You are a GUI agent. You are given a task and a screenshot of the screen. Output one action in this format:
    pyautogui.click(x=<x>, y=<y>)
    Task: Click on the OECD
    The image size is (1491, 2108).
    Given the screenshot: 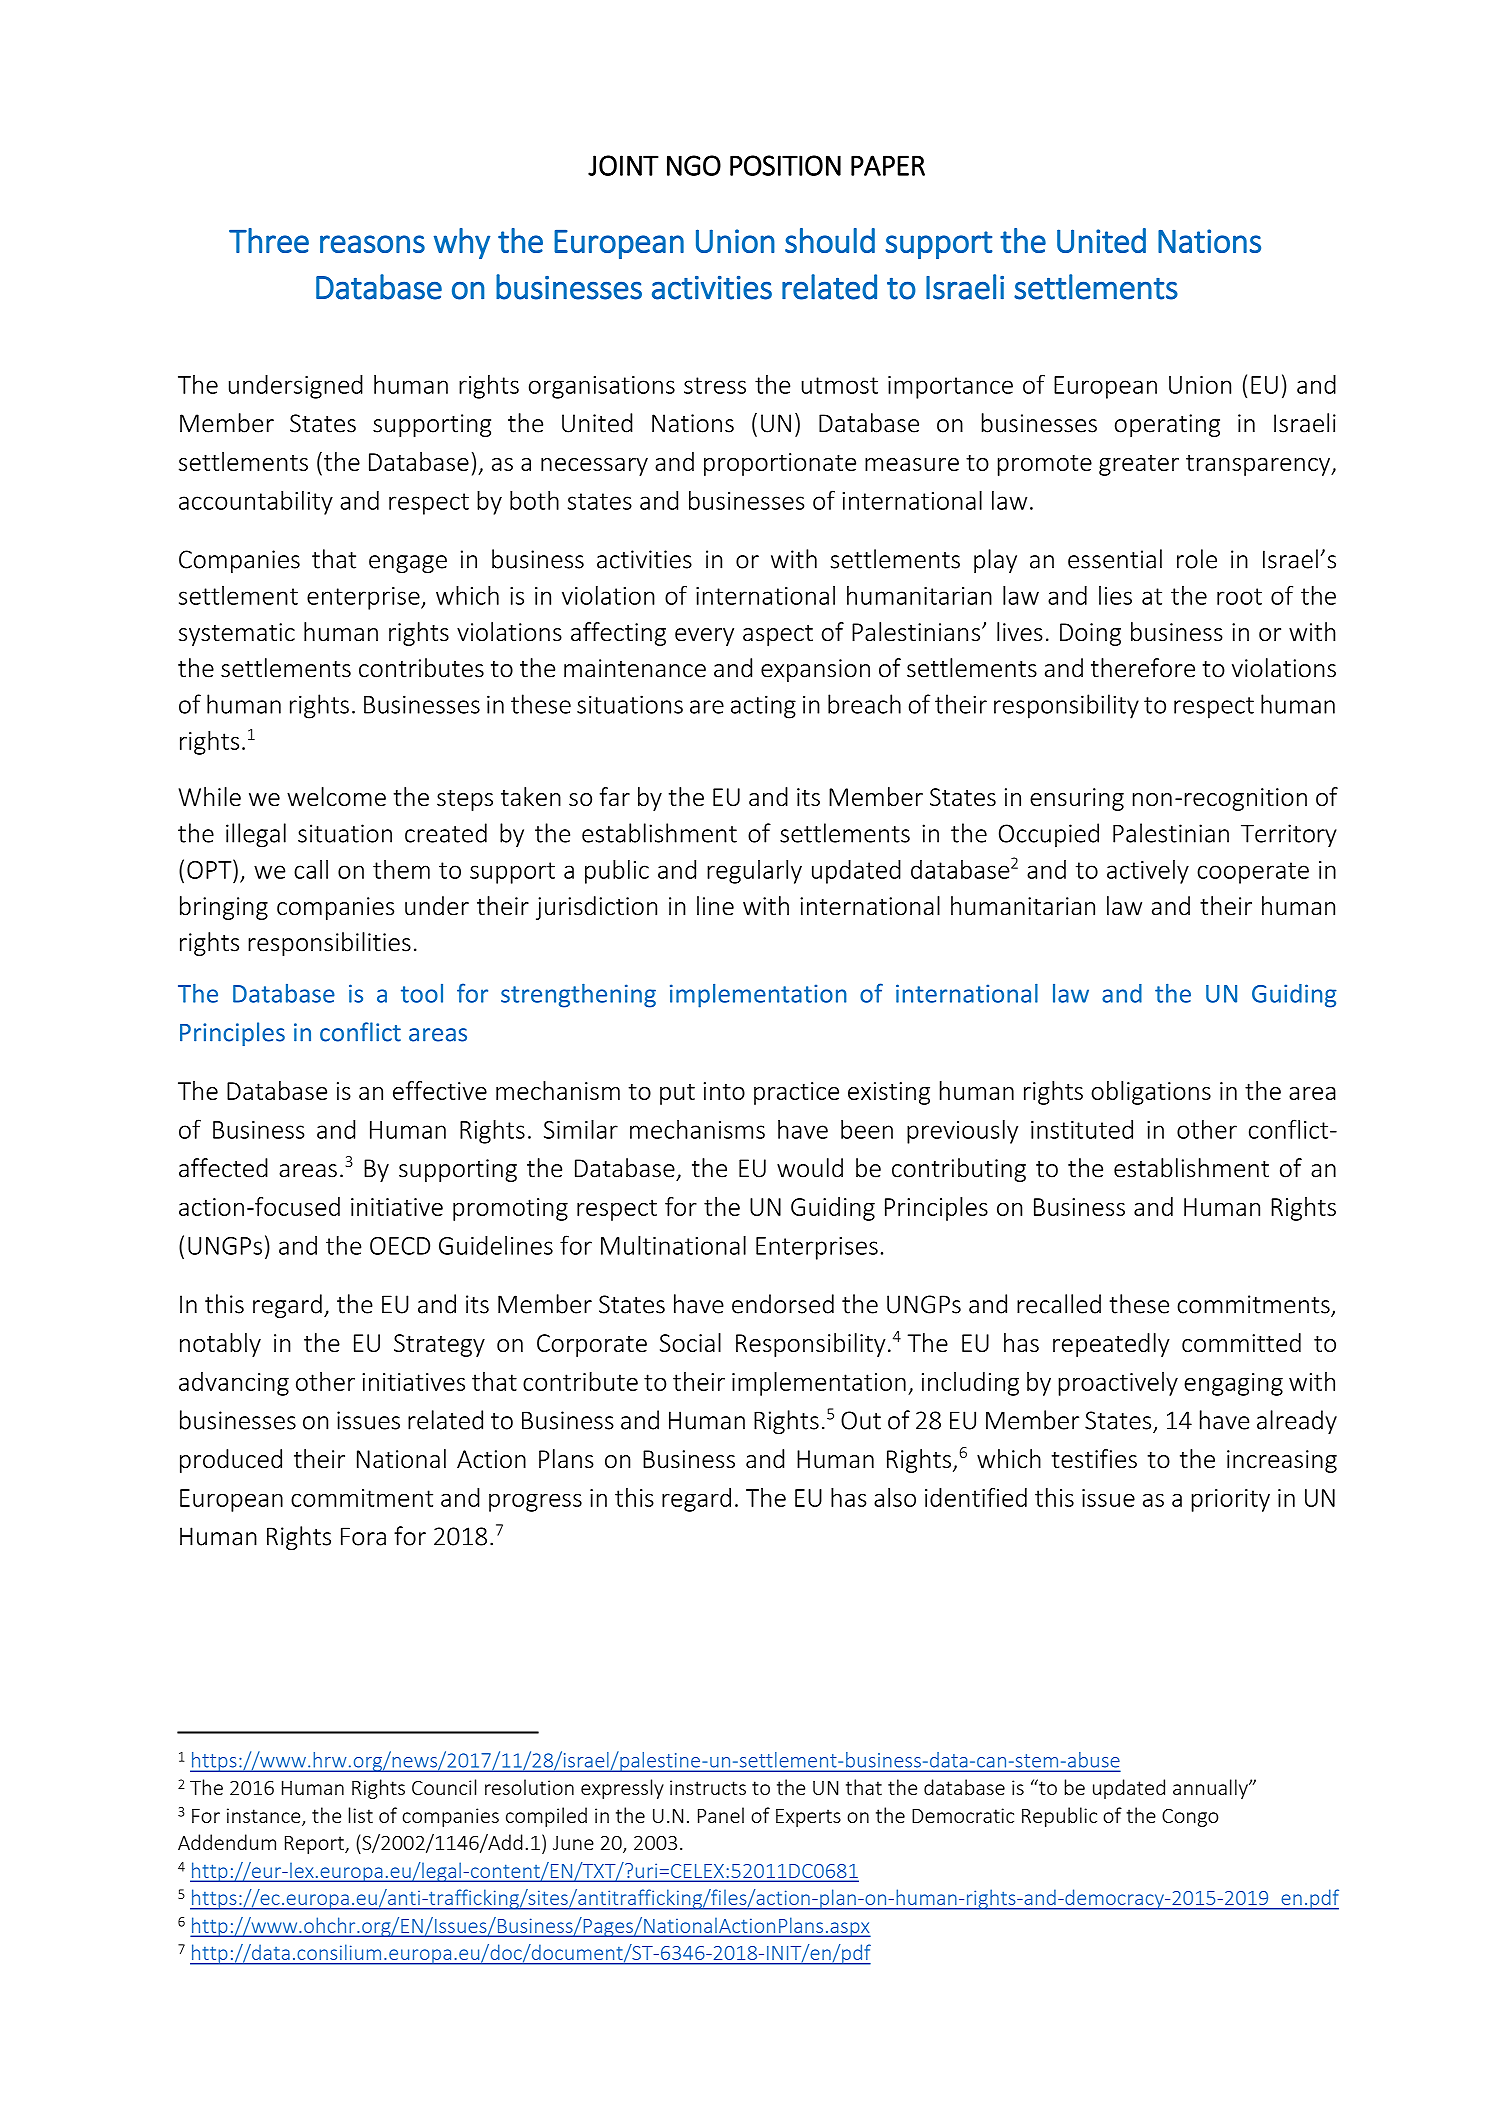 What is the action you would take?
    pyautogui.click(x=400, y=1246)
